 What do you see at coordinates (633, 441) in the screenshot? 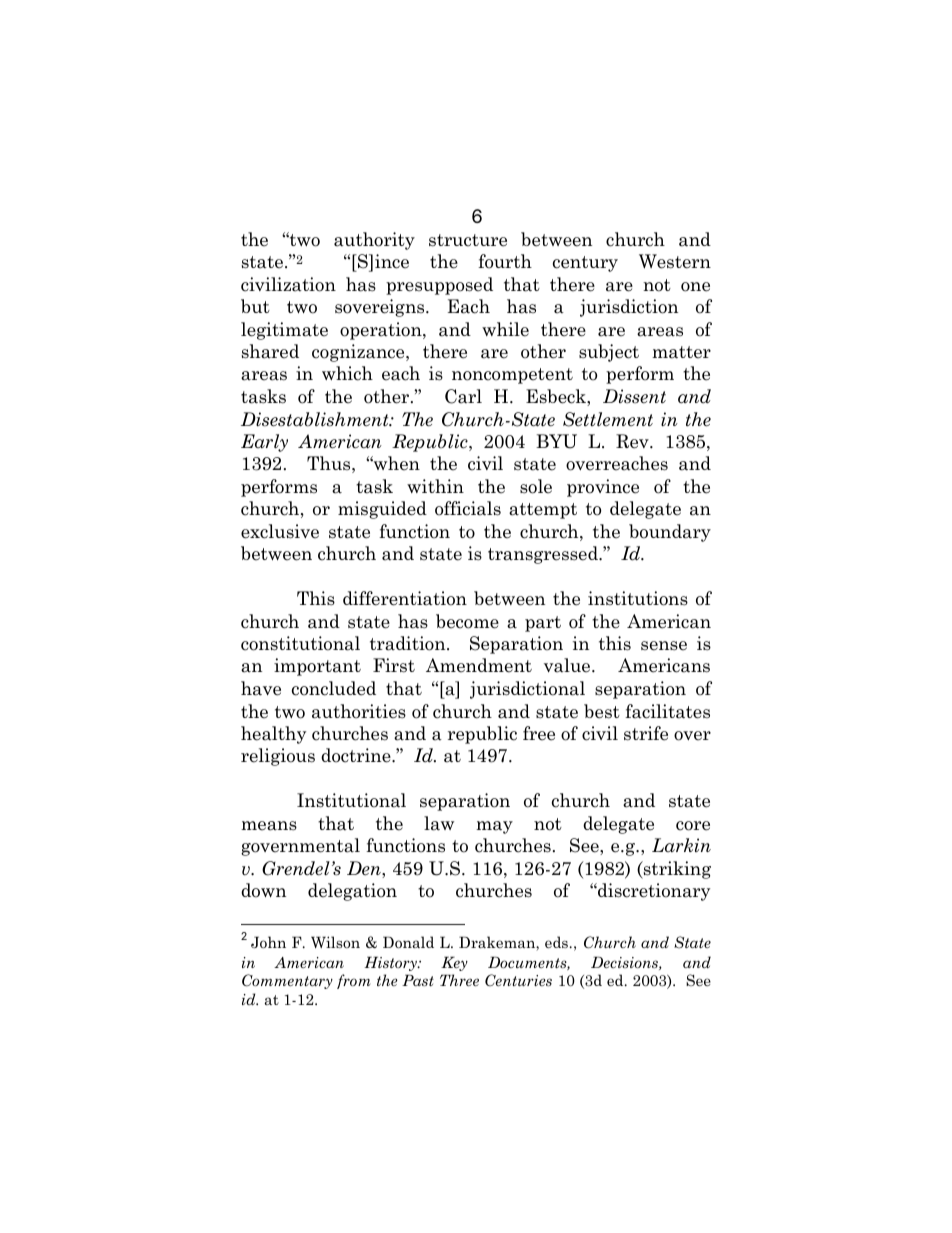
I see `Rev` at bounding box center [633, 441].
